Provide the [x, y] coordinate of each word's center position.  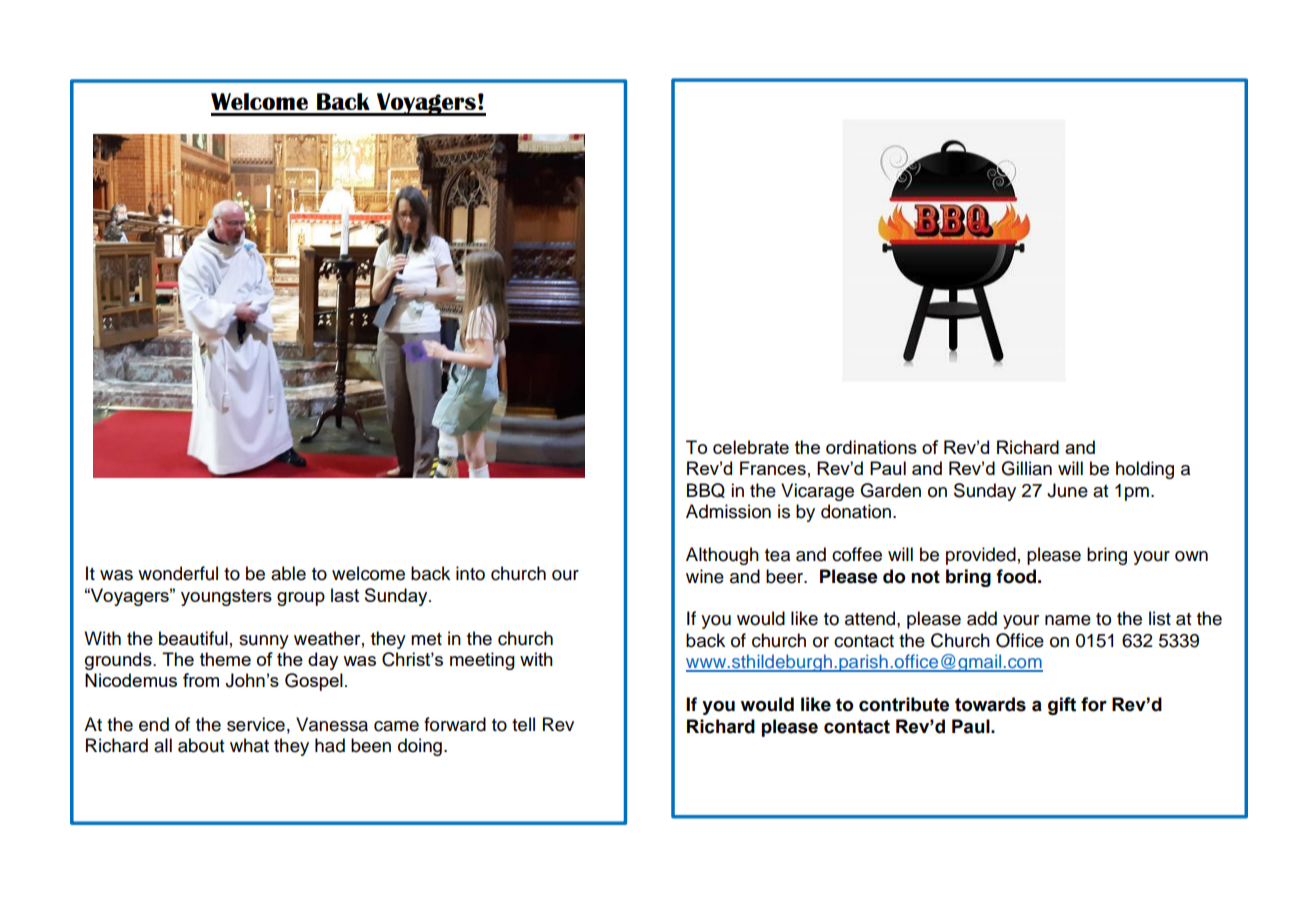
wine [705, 576]
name [1068, 620]
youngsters [226, 597]
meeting [482, 661]
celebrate [751, 447]
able [288, 573]
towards [990, 704]
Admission [728, 511]
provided [981, 556]
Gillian [1026, 468]
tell [523, 724]
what [249, 745]
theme [225, 659]
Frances [773, 468]
